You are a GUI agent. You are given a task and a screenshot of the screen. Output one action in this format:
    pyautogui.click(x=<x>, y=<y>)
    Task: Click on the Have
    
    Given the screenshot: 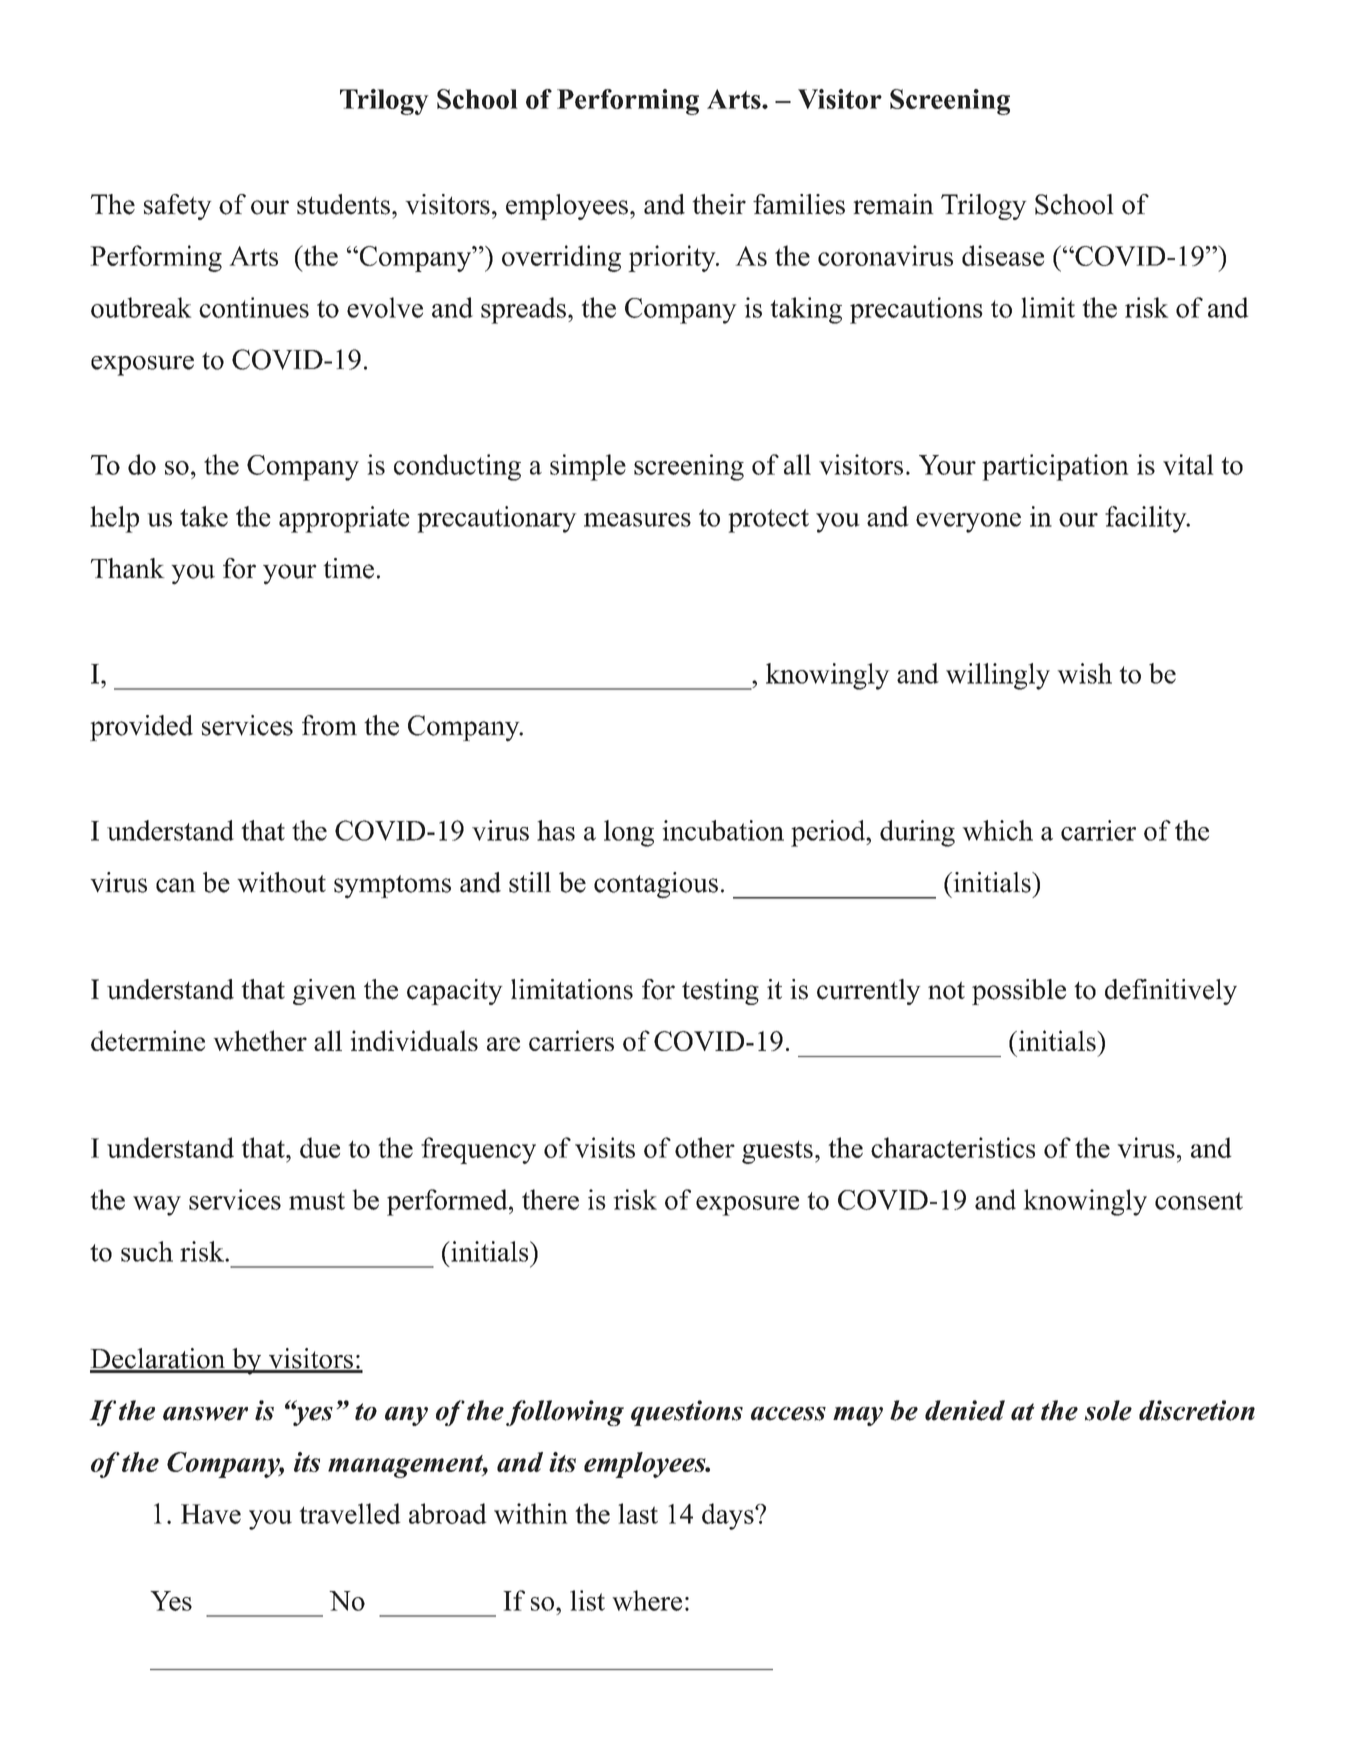 What is the action you would take?
    pyautogui.click(x=211, y=1514)
